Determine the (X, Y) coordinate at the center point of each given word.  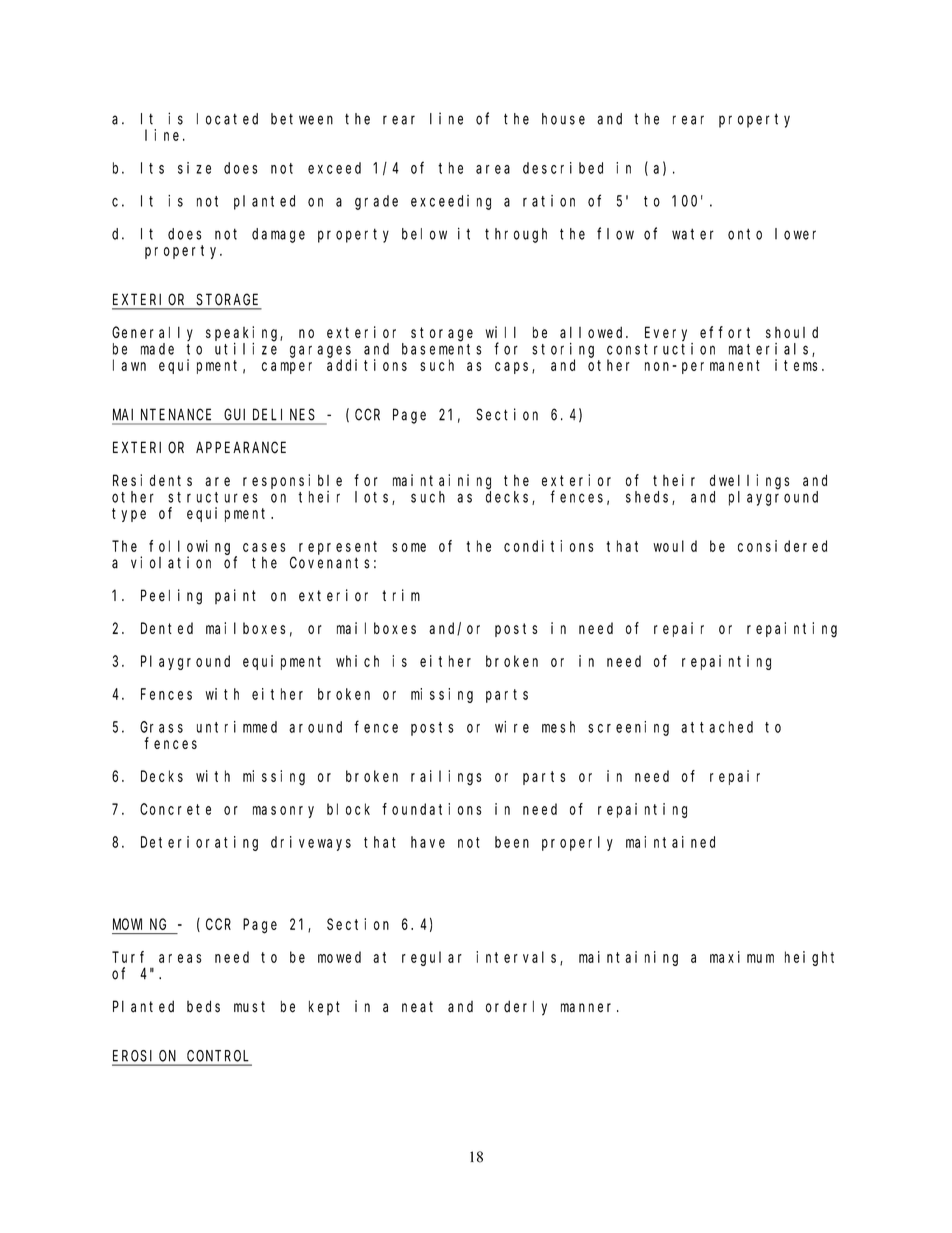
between (302, 119)
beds (203, 1006)
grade (376, 202)
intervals (518, 958)
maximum (742, 957)
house (563, 119)
